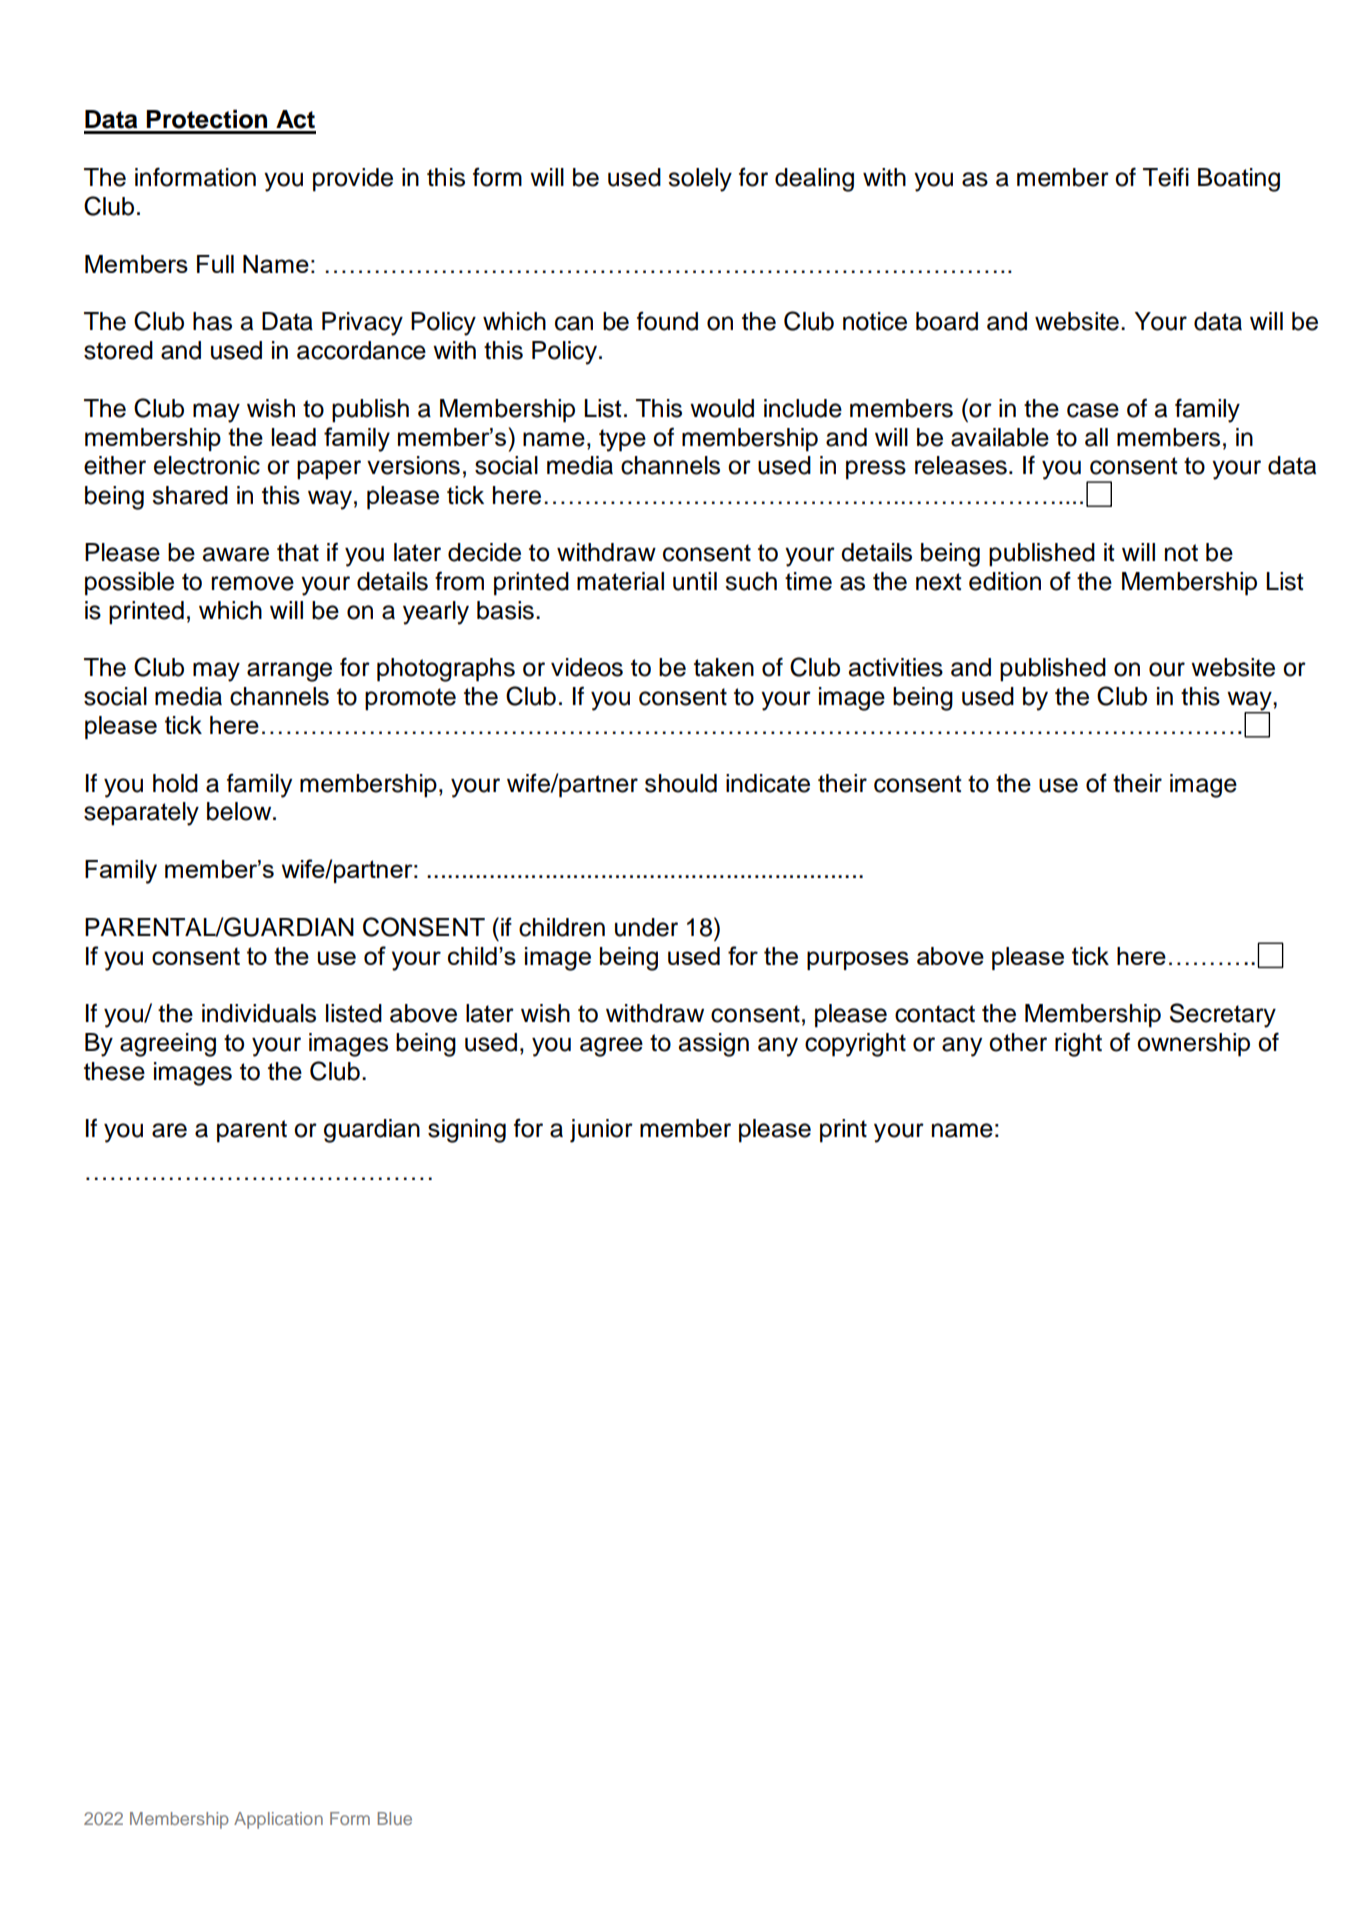 The width and height of the screenshot is (1356, 1918). What do you see at coordinates (1239, 180) in the screenshot?
I see `Boating` at bounding box center [1239, 180].
